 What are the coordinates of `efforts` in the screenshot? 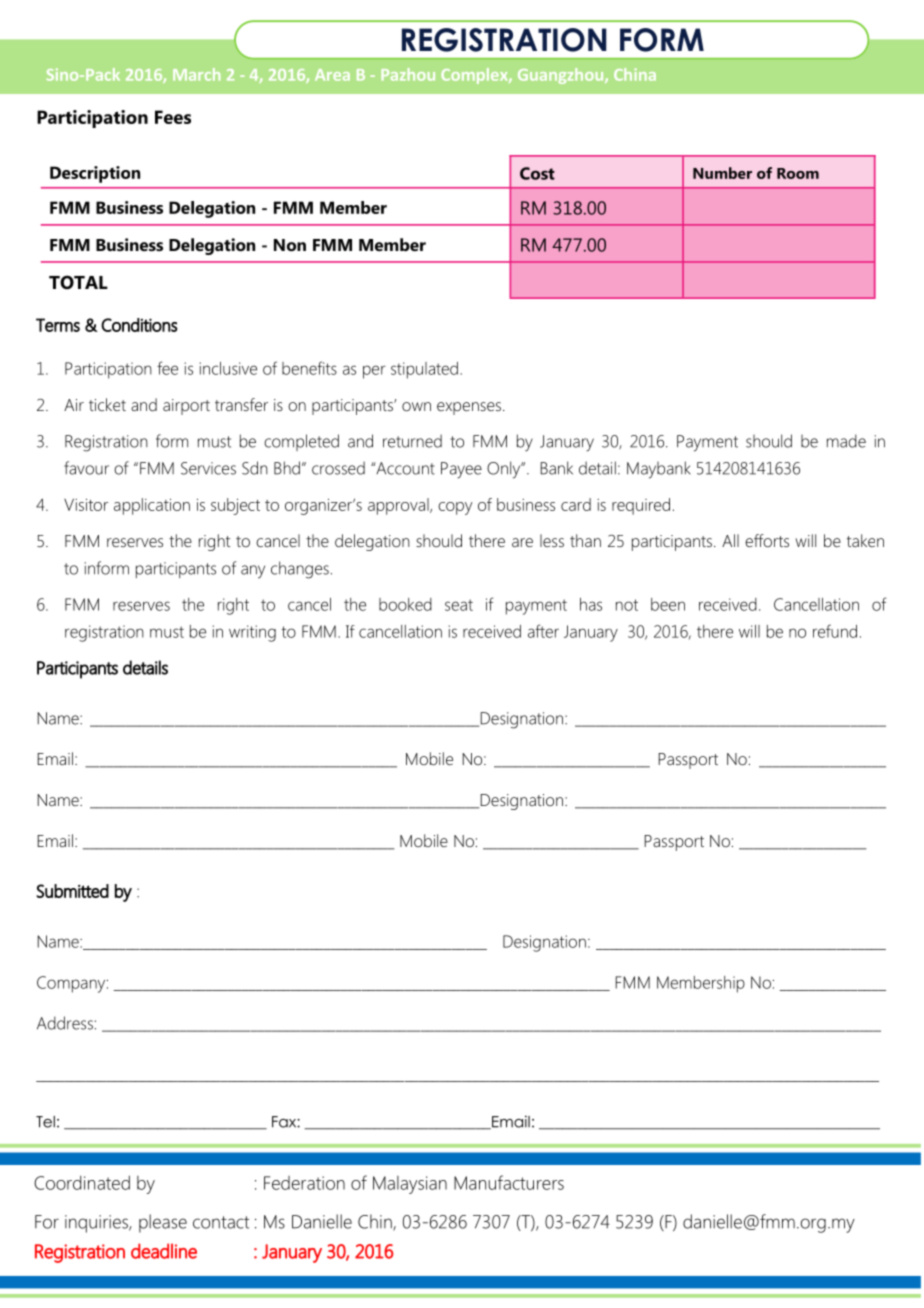 It's located at (767, 540).
